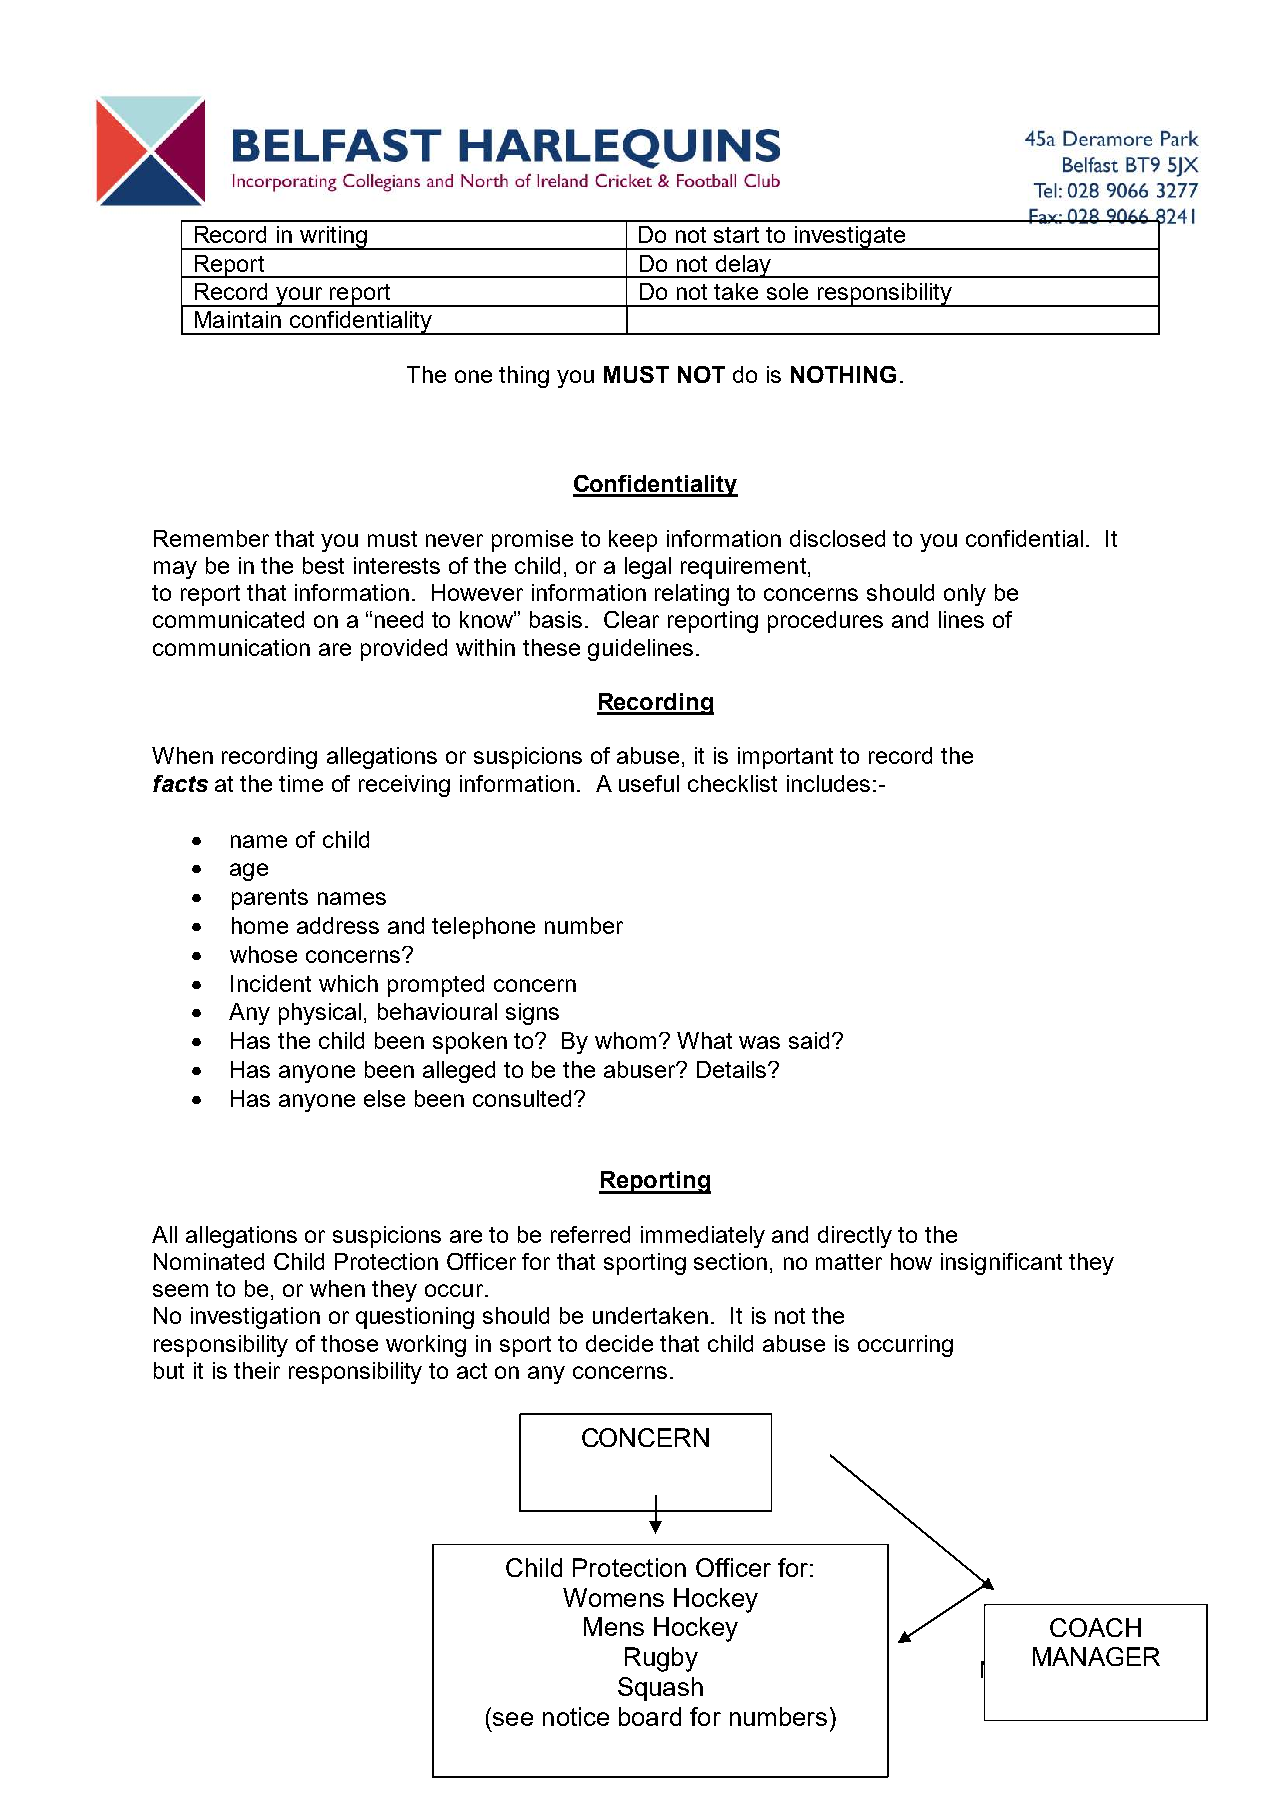  I want to click on their, so click(257, 1370).
